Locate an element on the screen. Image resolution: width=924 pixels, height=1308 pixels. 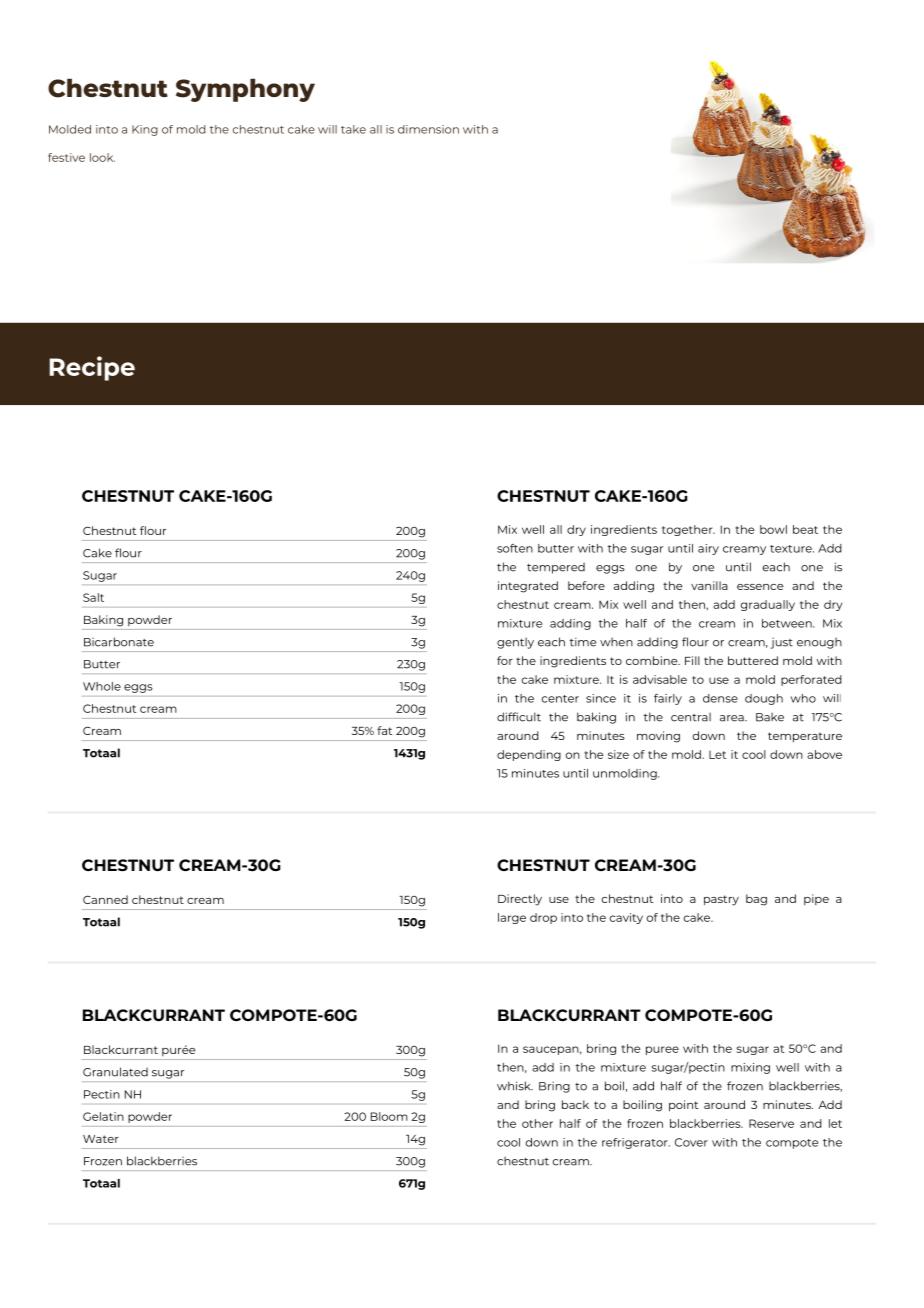
Gelatin is located at coordinates (103, 1116).
